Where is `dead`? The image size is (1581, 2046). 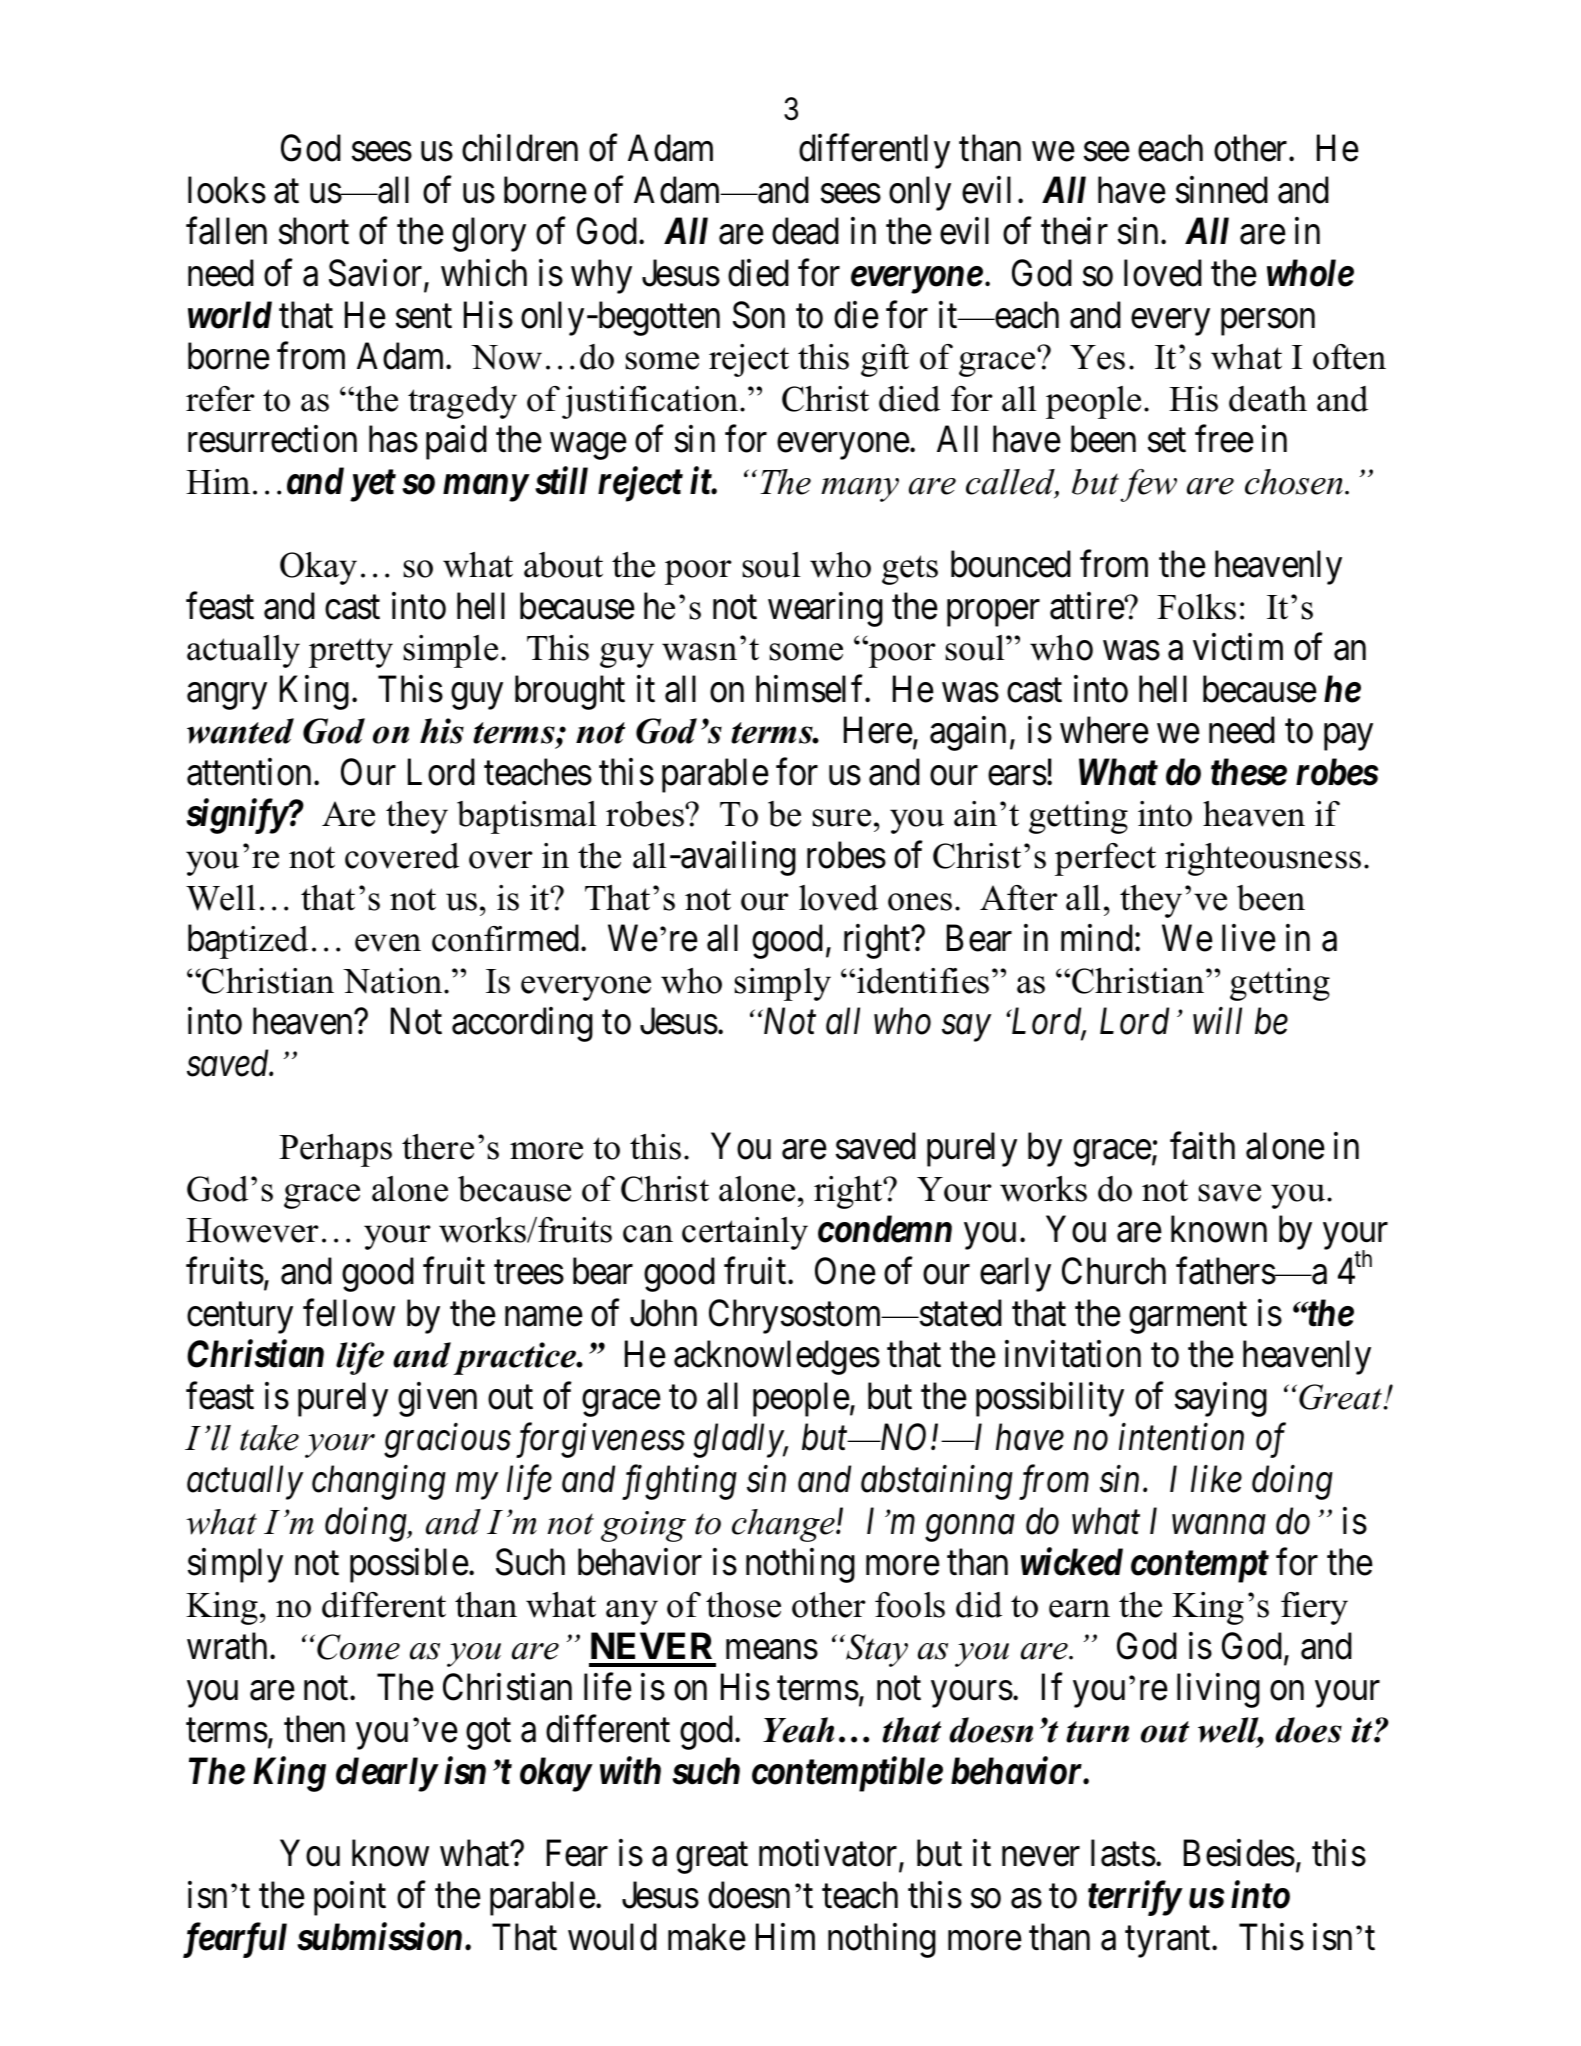 dead is located at coordinates (805, 231).
